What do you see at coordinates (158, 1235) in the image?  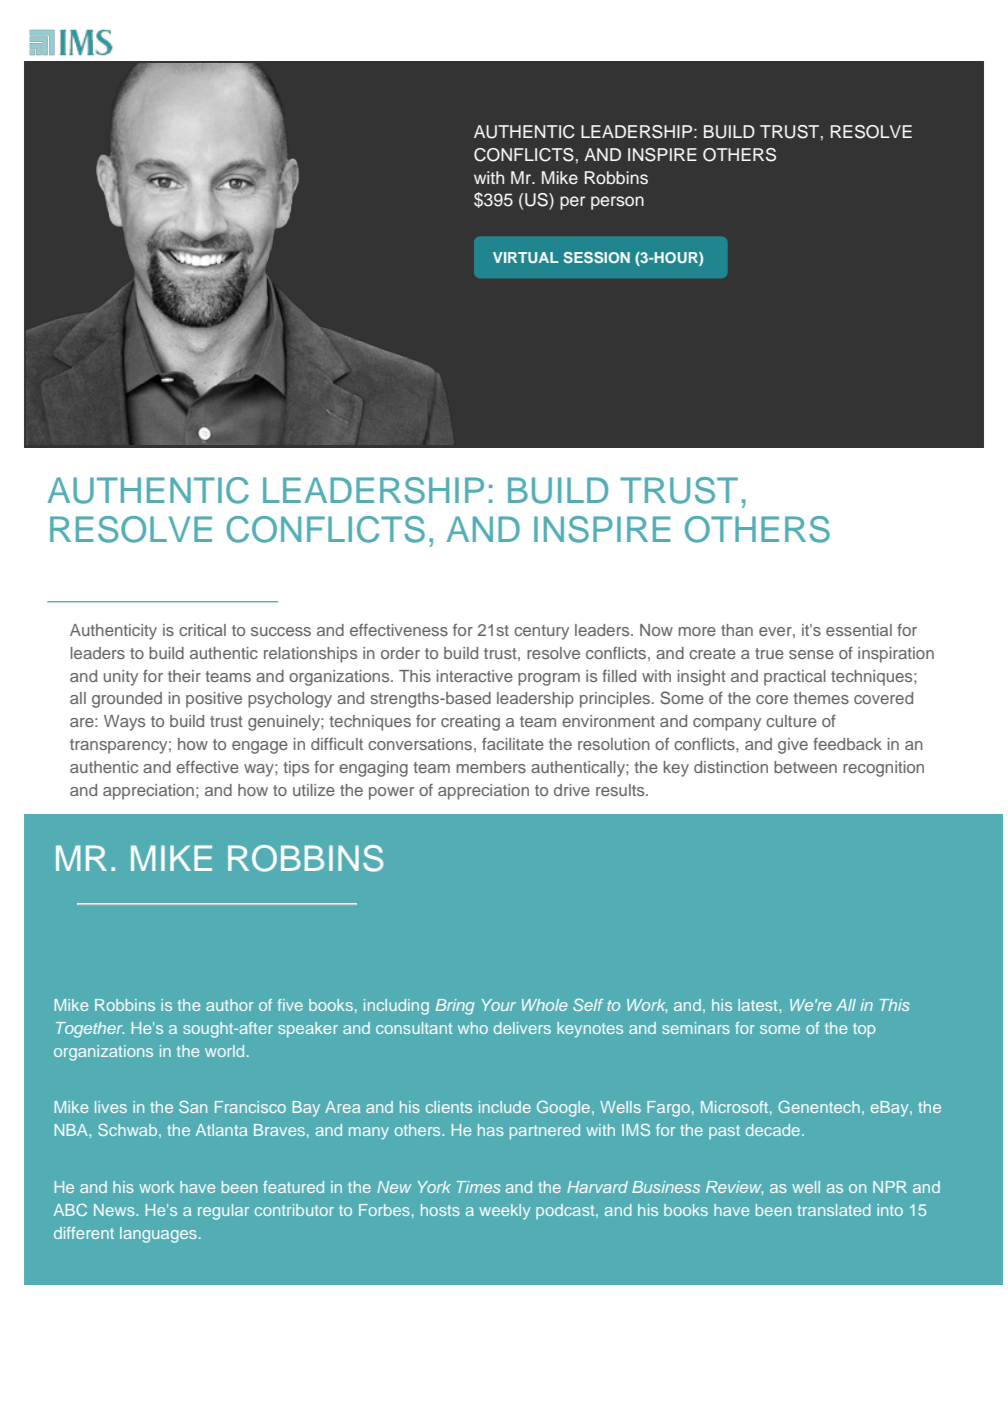 I see `languages` at bounding box center [158, 1235].
